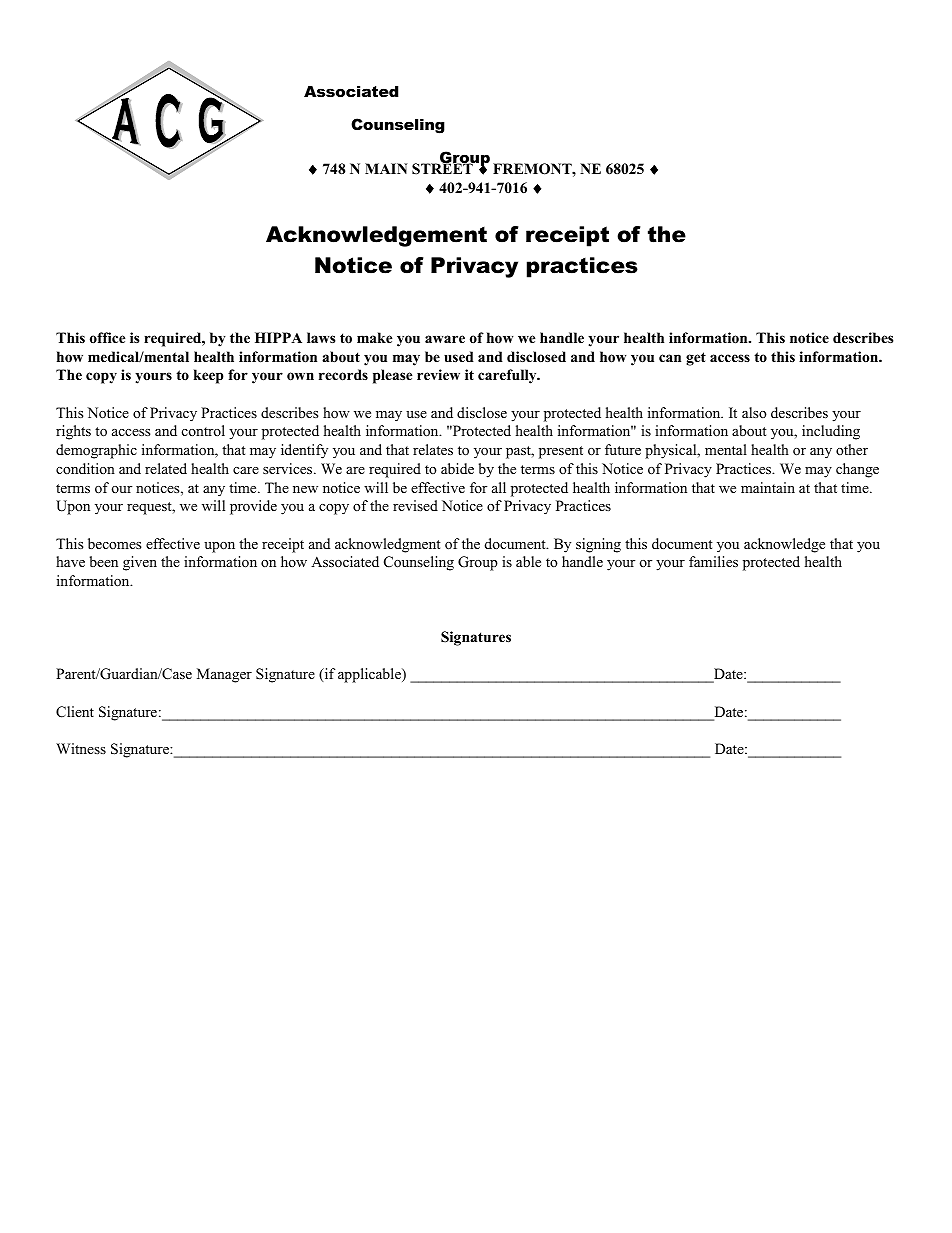  Describe the element at coordinates (107, 337) in the screenshot. I see `office` at that location.
